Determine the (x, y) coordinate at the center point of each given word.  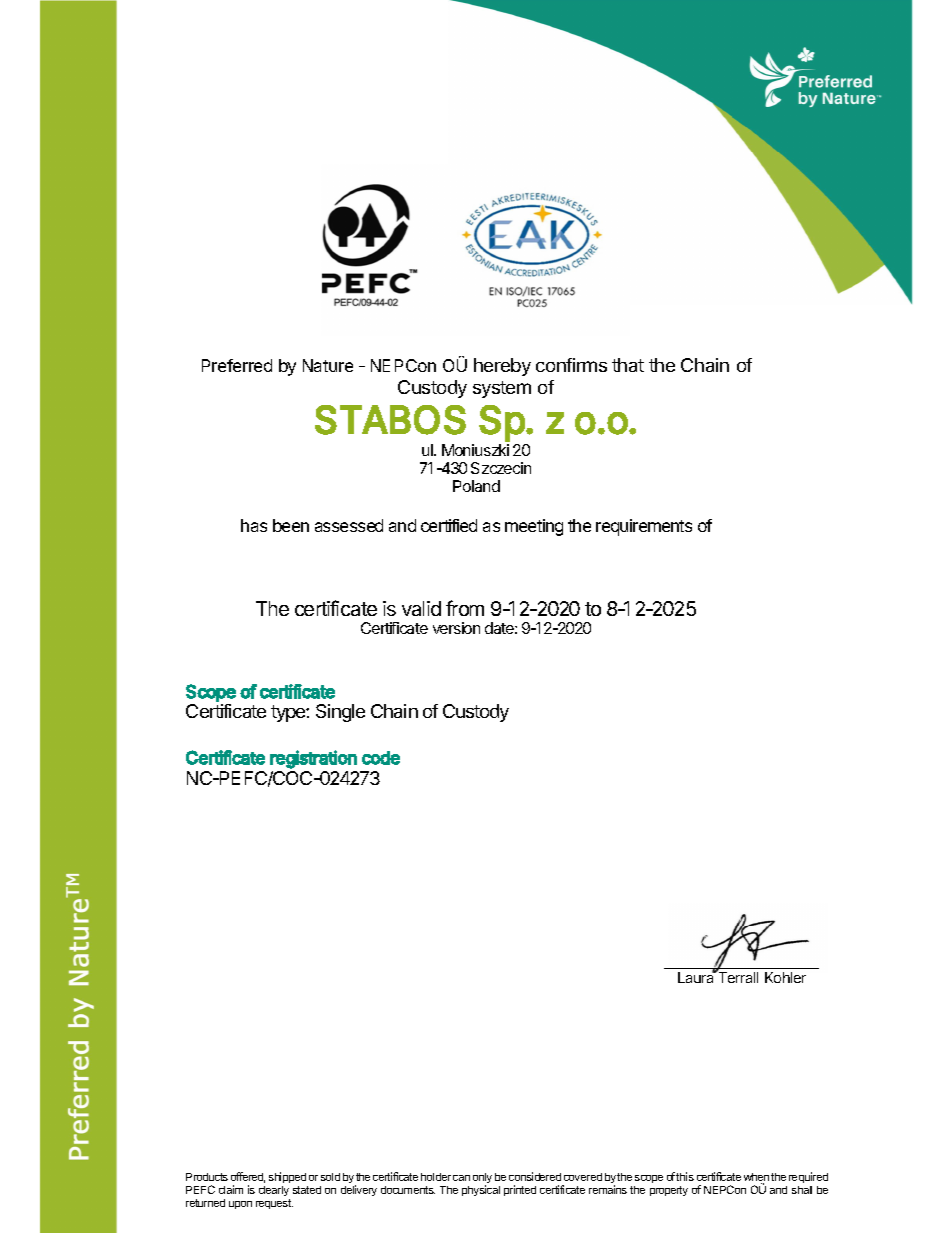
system (502, 389)
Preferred (237, 365)
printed (520, 1190)
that (628, 365)
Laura (697, 977)
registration (313, 759)
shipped (287, 1177)
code (381, 758)
